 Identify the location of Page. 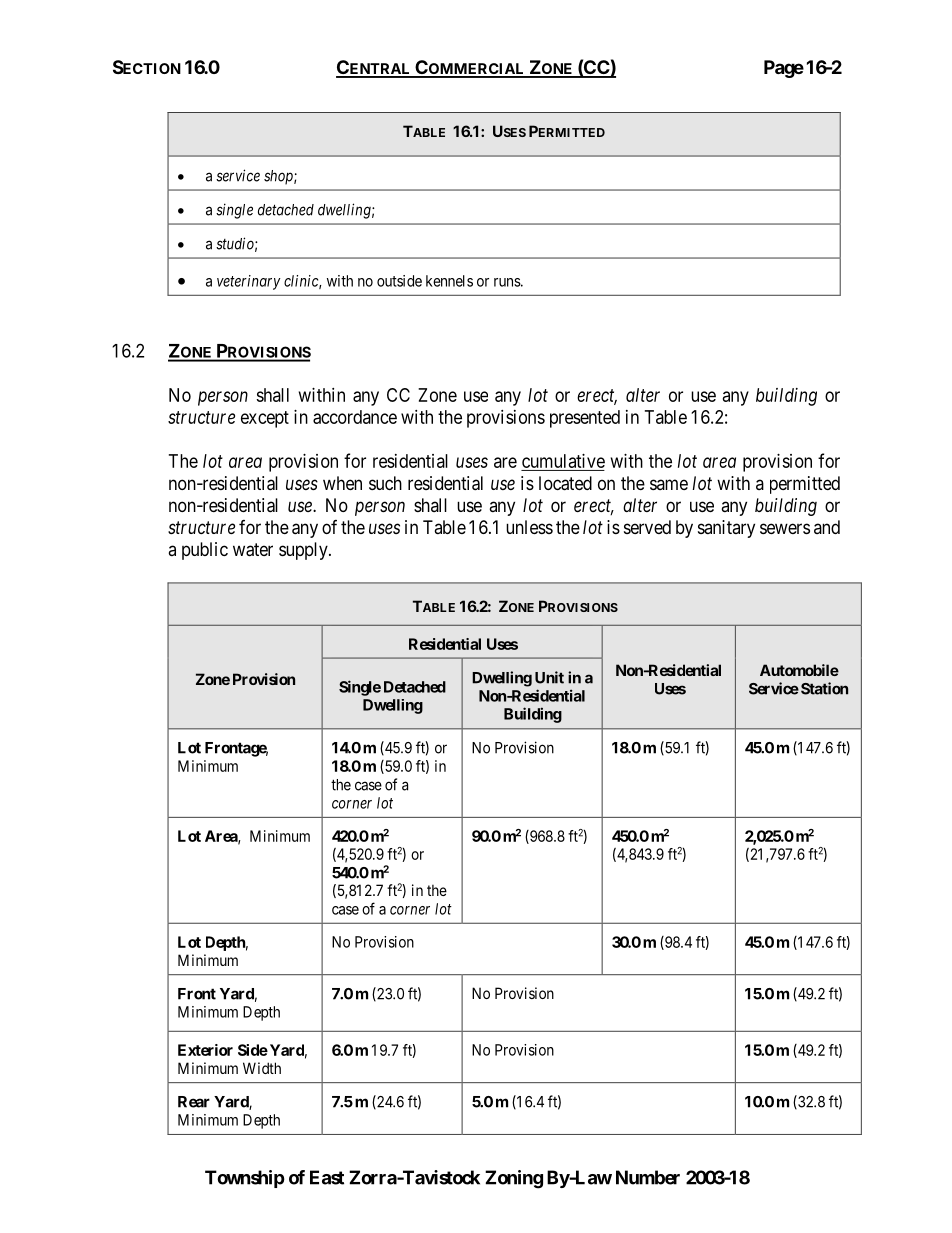
(784, 69).
